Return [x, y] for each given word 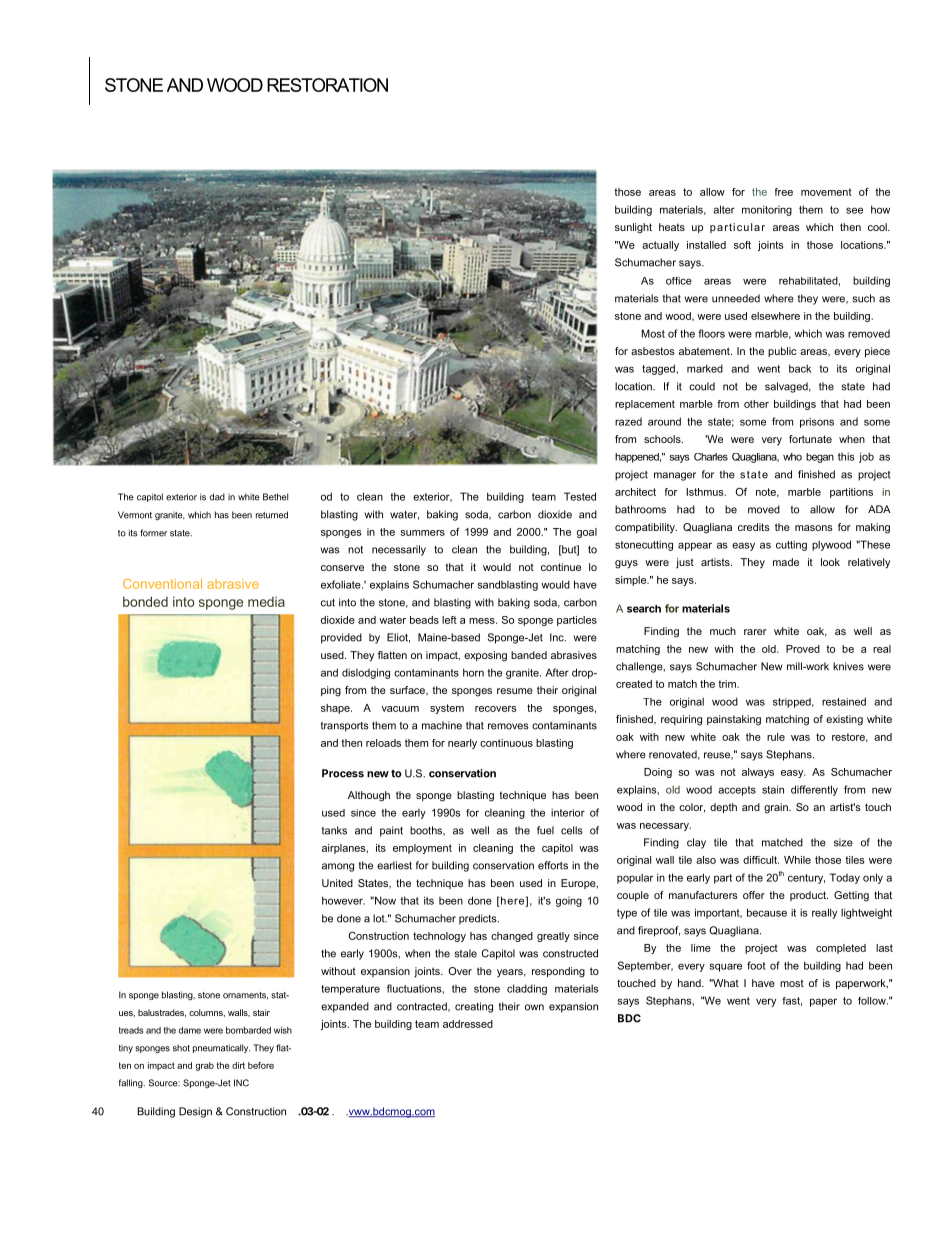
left [449, 620]
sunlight [633, 228]
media [266, 602]
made [786, 562]
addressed [468, 1024]
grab [205, 1066]
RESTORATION [327, 85]
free [784, 192]
